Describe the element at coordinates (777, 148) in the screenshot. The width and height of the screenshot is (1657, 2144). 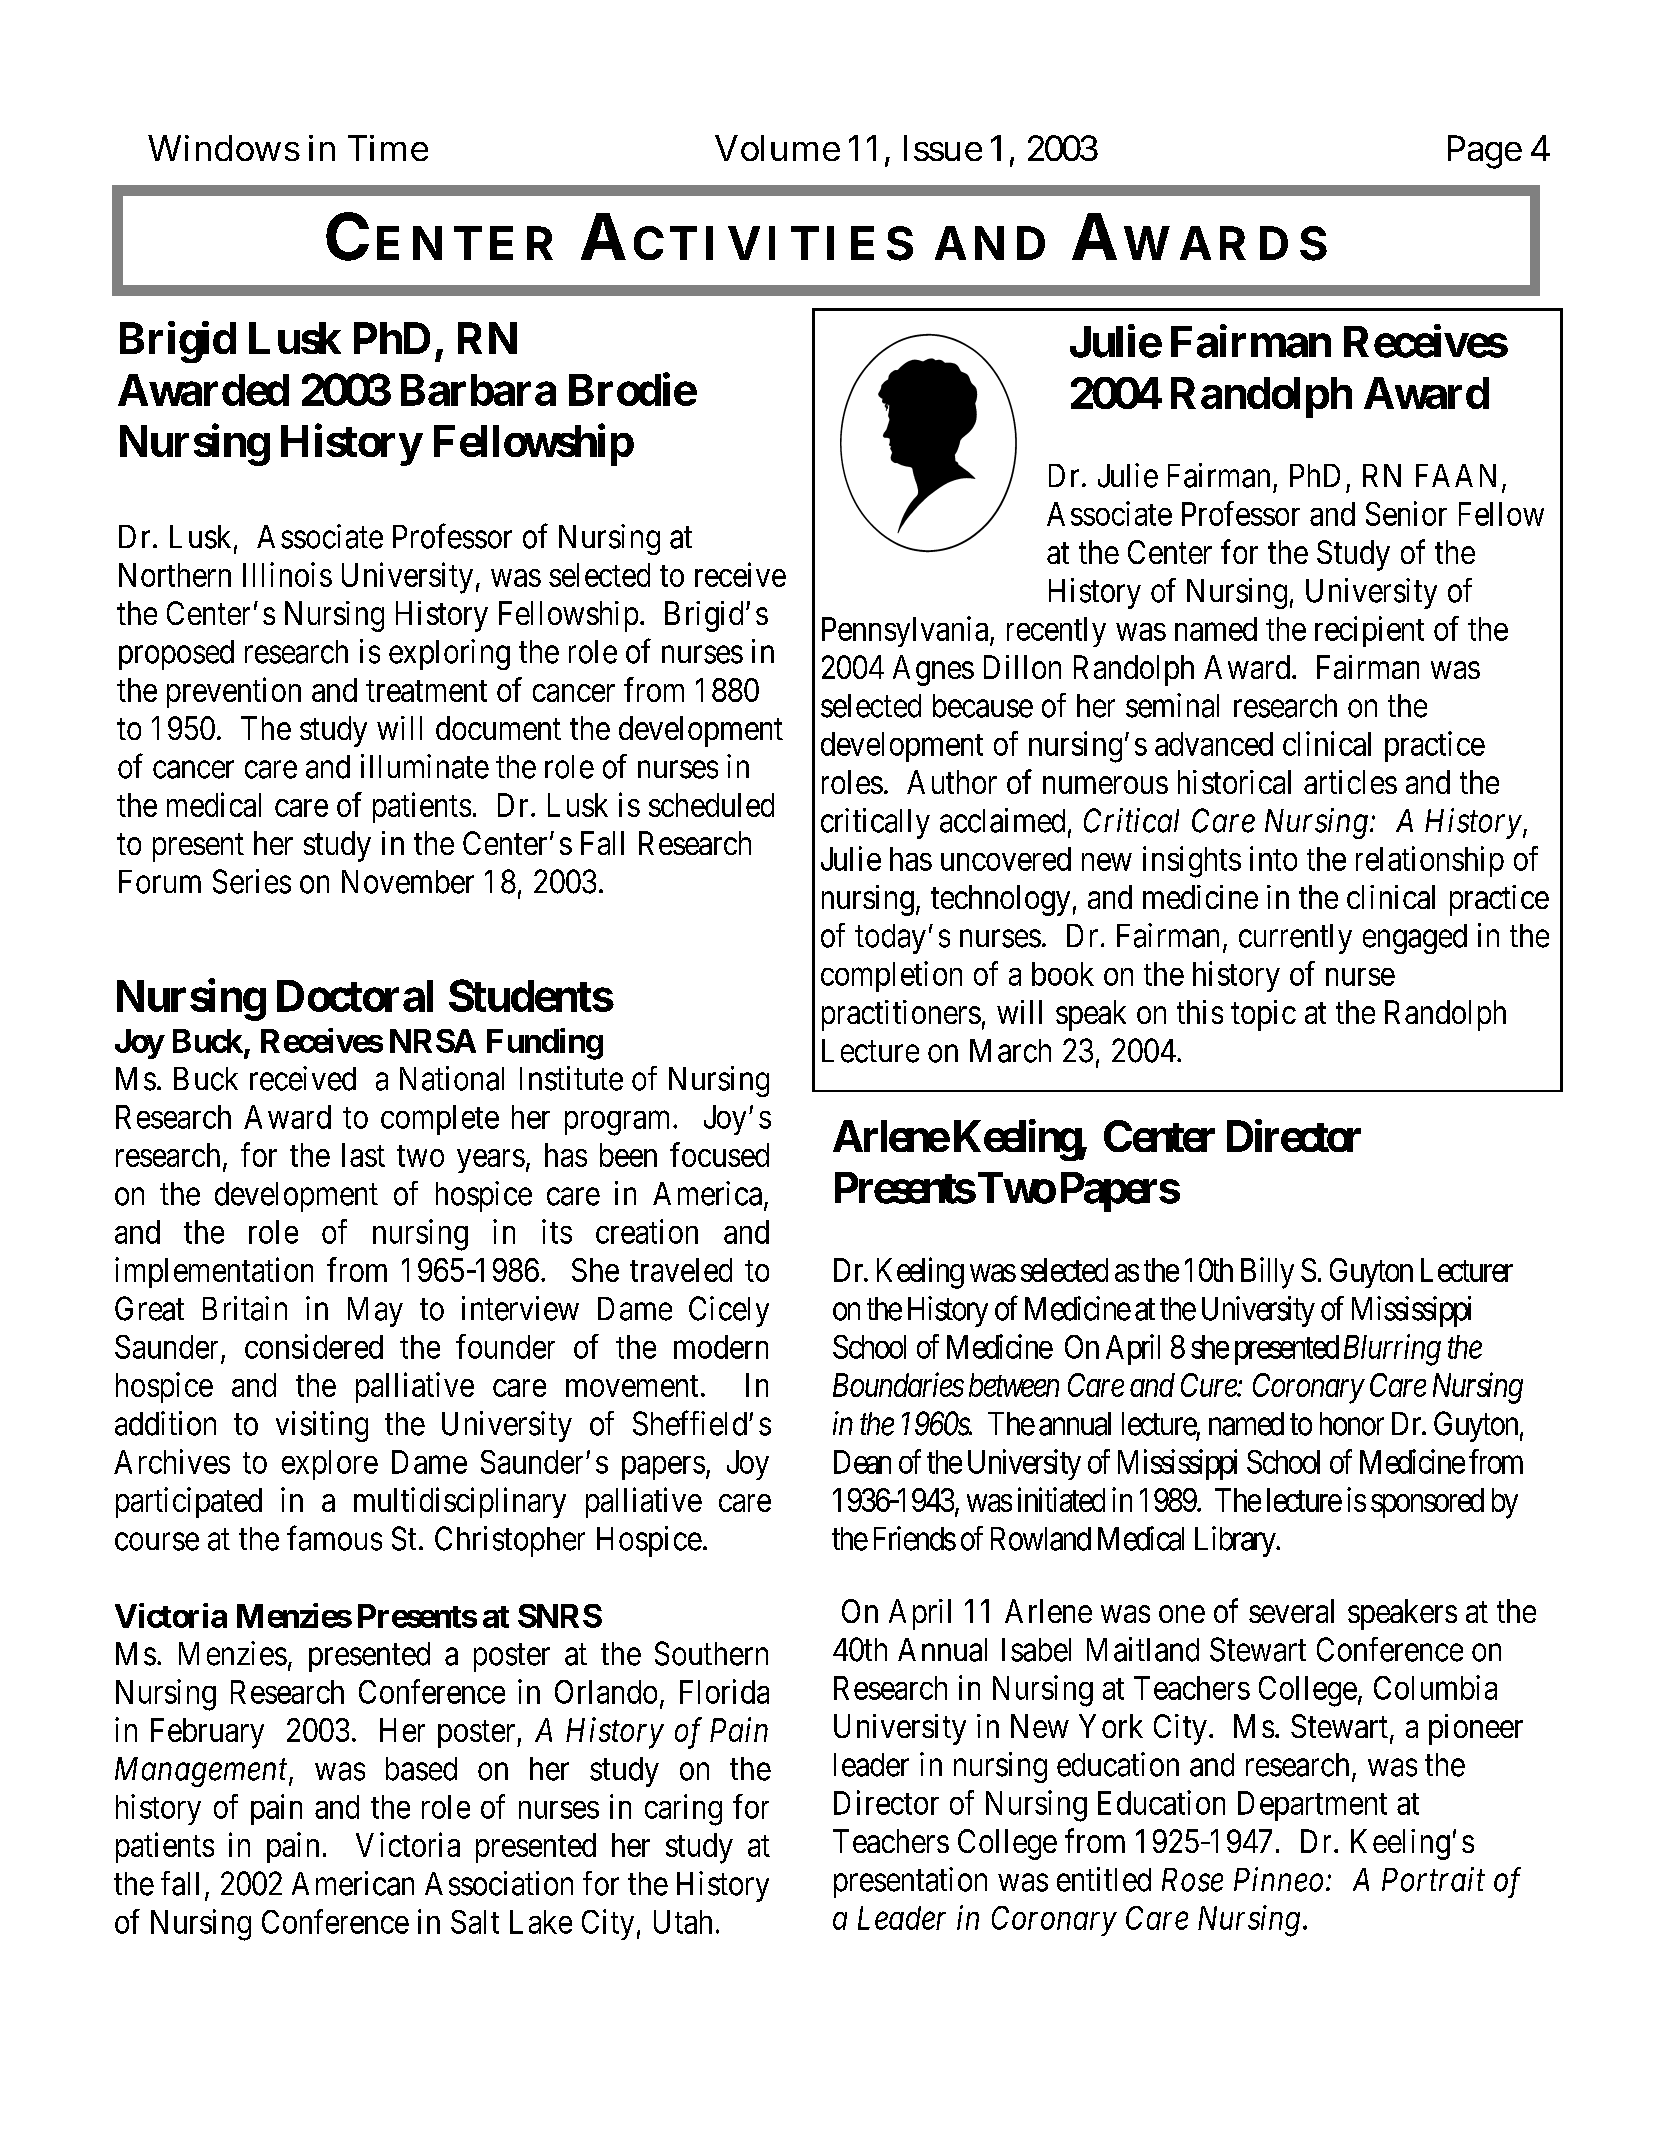
I see `Volume` at that location.
